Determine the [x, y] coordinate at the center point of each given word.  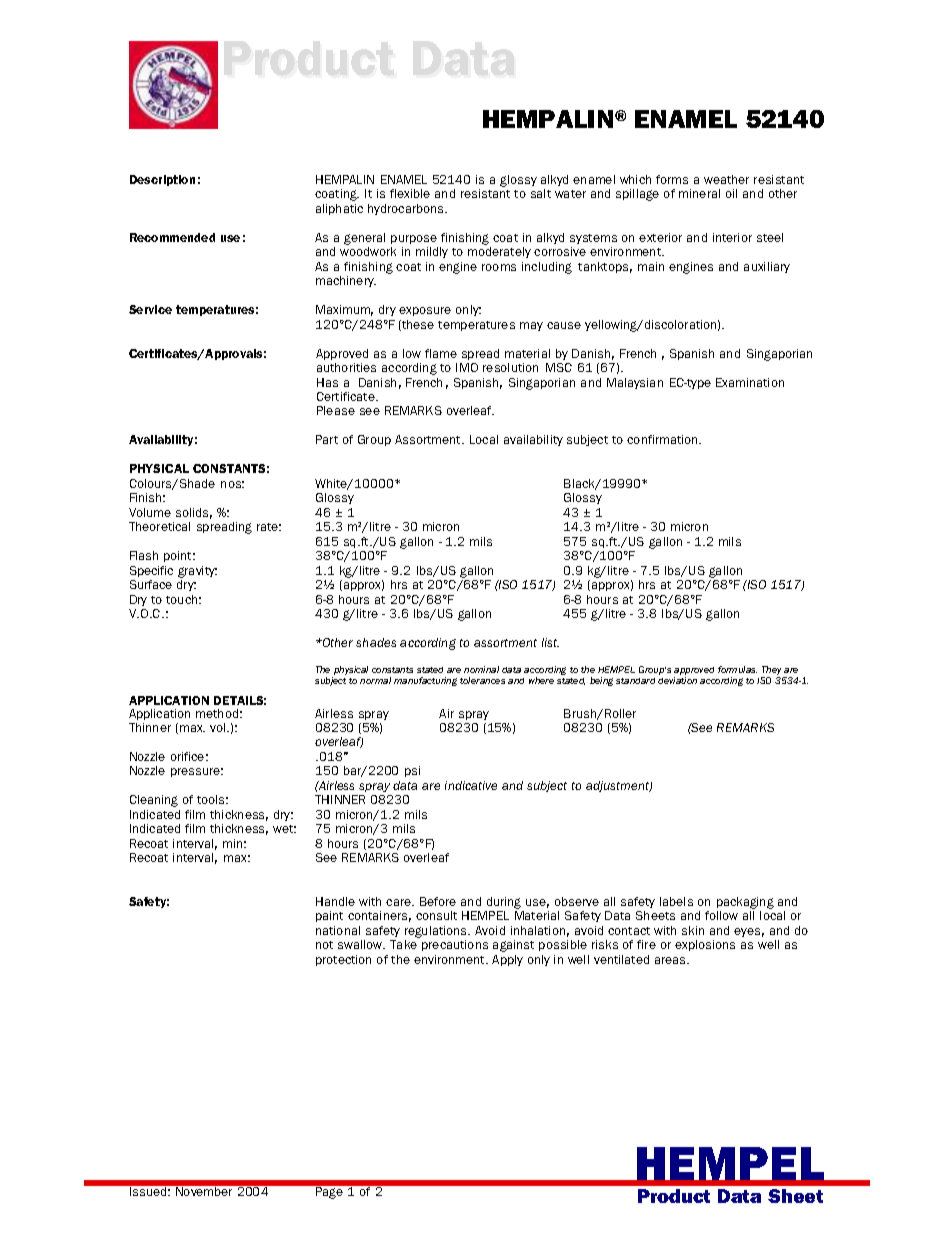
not [324, 945]
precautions [455, 945]
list [550, 642]
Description [162, 180]
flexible [410, 193]
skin [693, 930]
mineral [699, 193]
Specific [151, 571]
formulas [737, 669]
